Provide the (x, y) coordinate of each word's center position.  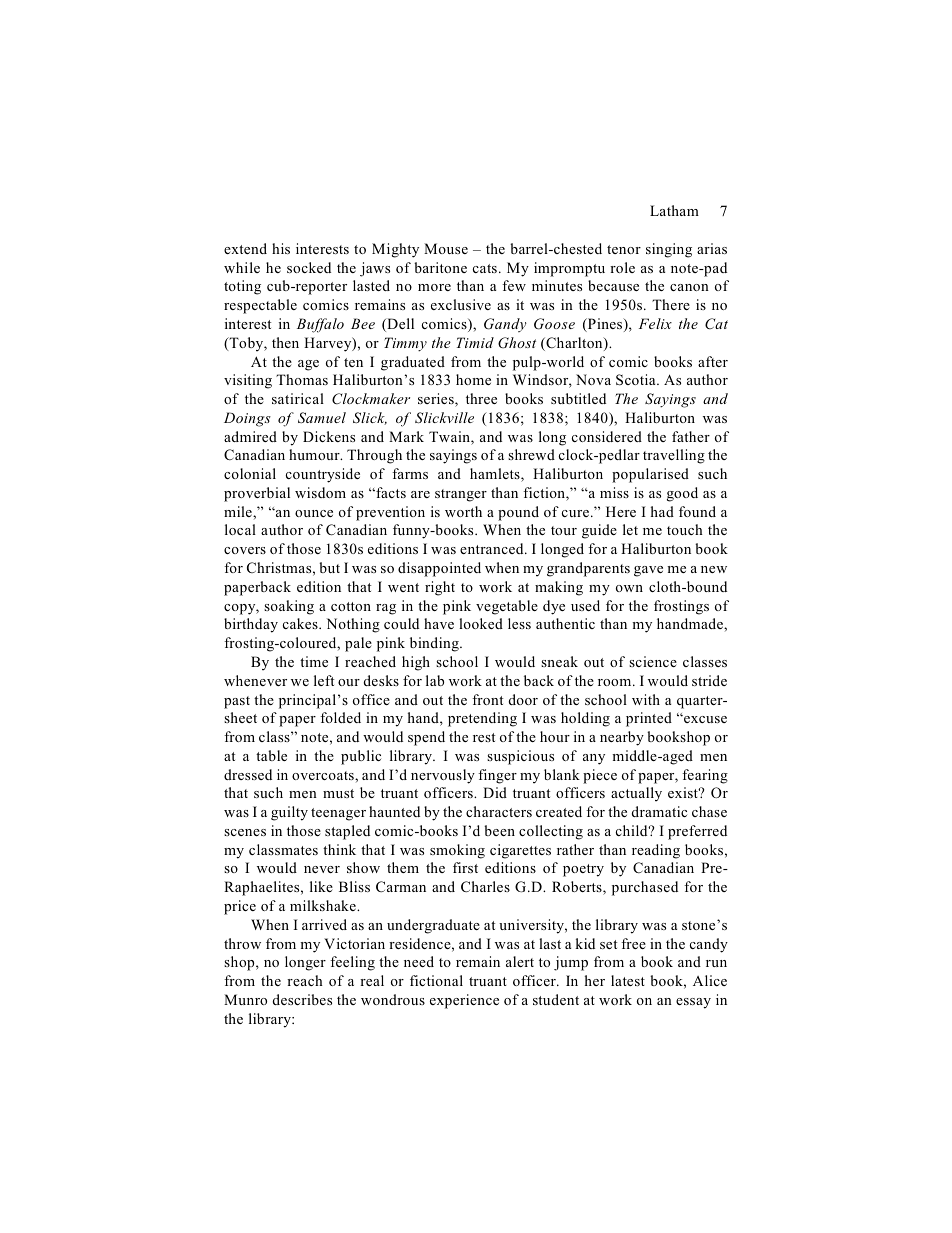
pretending (482, 719)
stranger (461, 495)
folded (340, 717)
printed (649, 719)
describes (302, 999)
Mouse (446, 248)
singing (669, 250)
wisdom (320, 492)
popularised (650, 475)
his (281, 248)
